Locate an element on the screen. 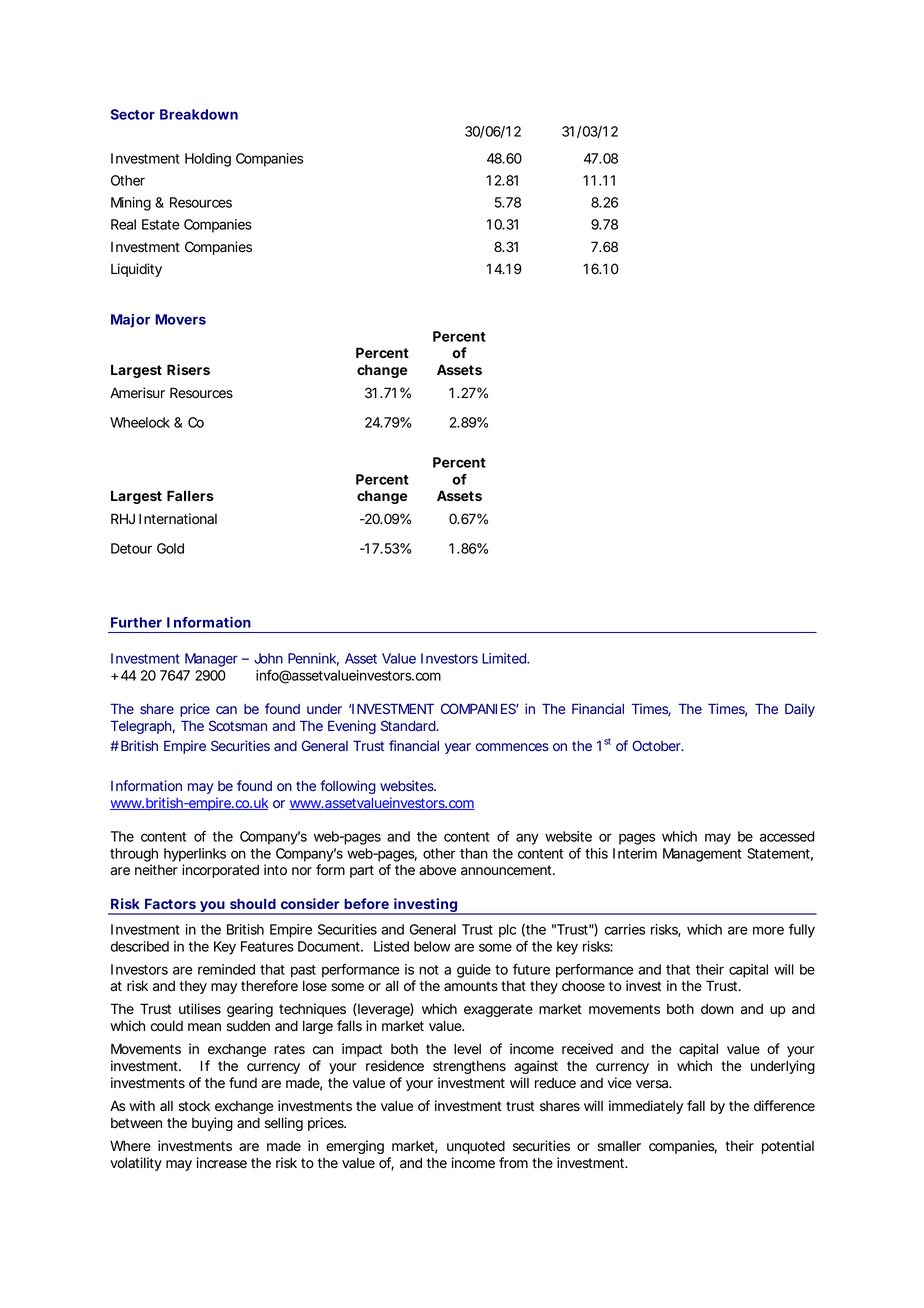 This screenshot has width=924, height=1308. Movers is located at coordinates (180, 319).
